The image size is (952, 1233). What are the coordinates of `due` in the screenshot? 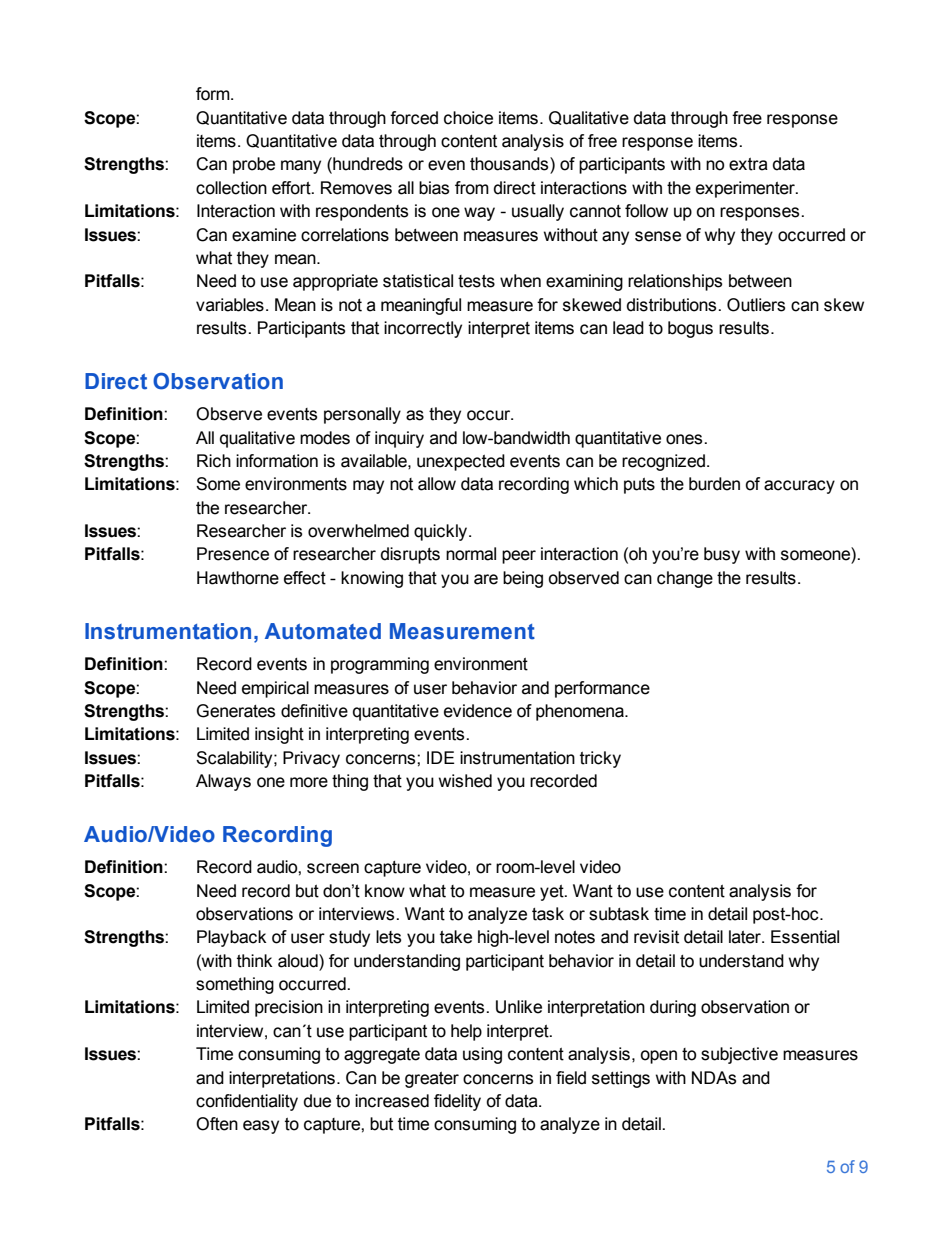 It's located at (317, 1101).
